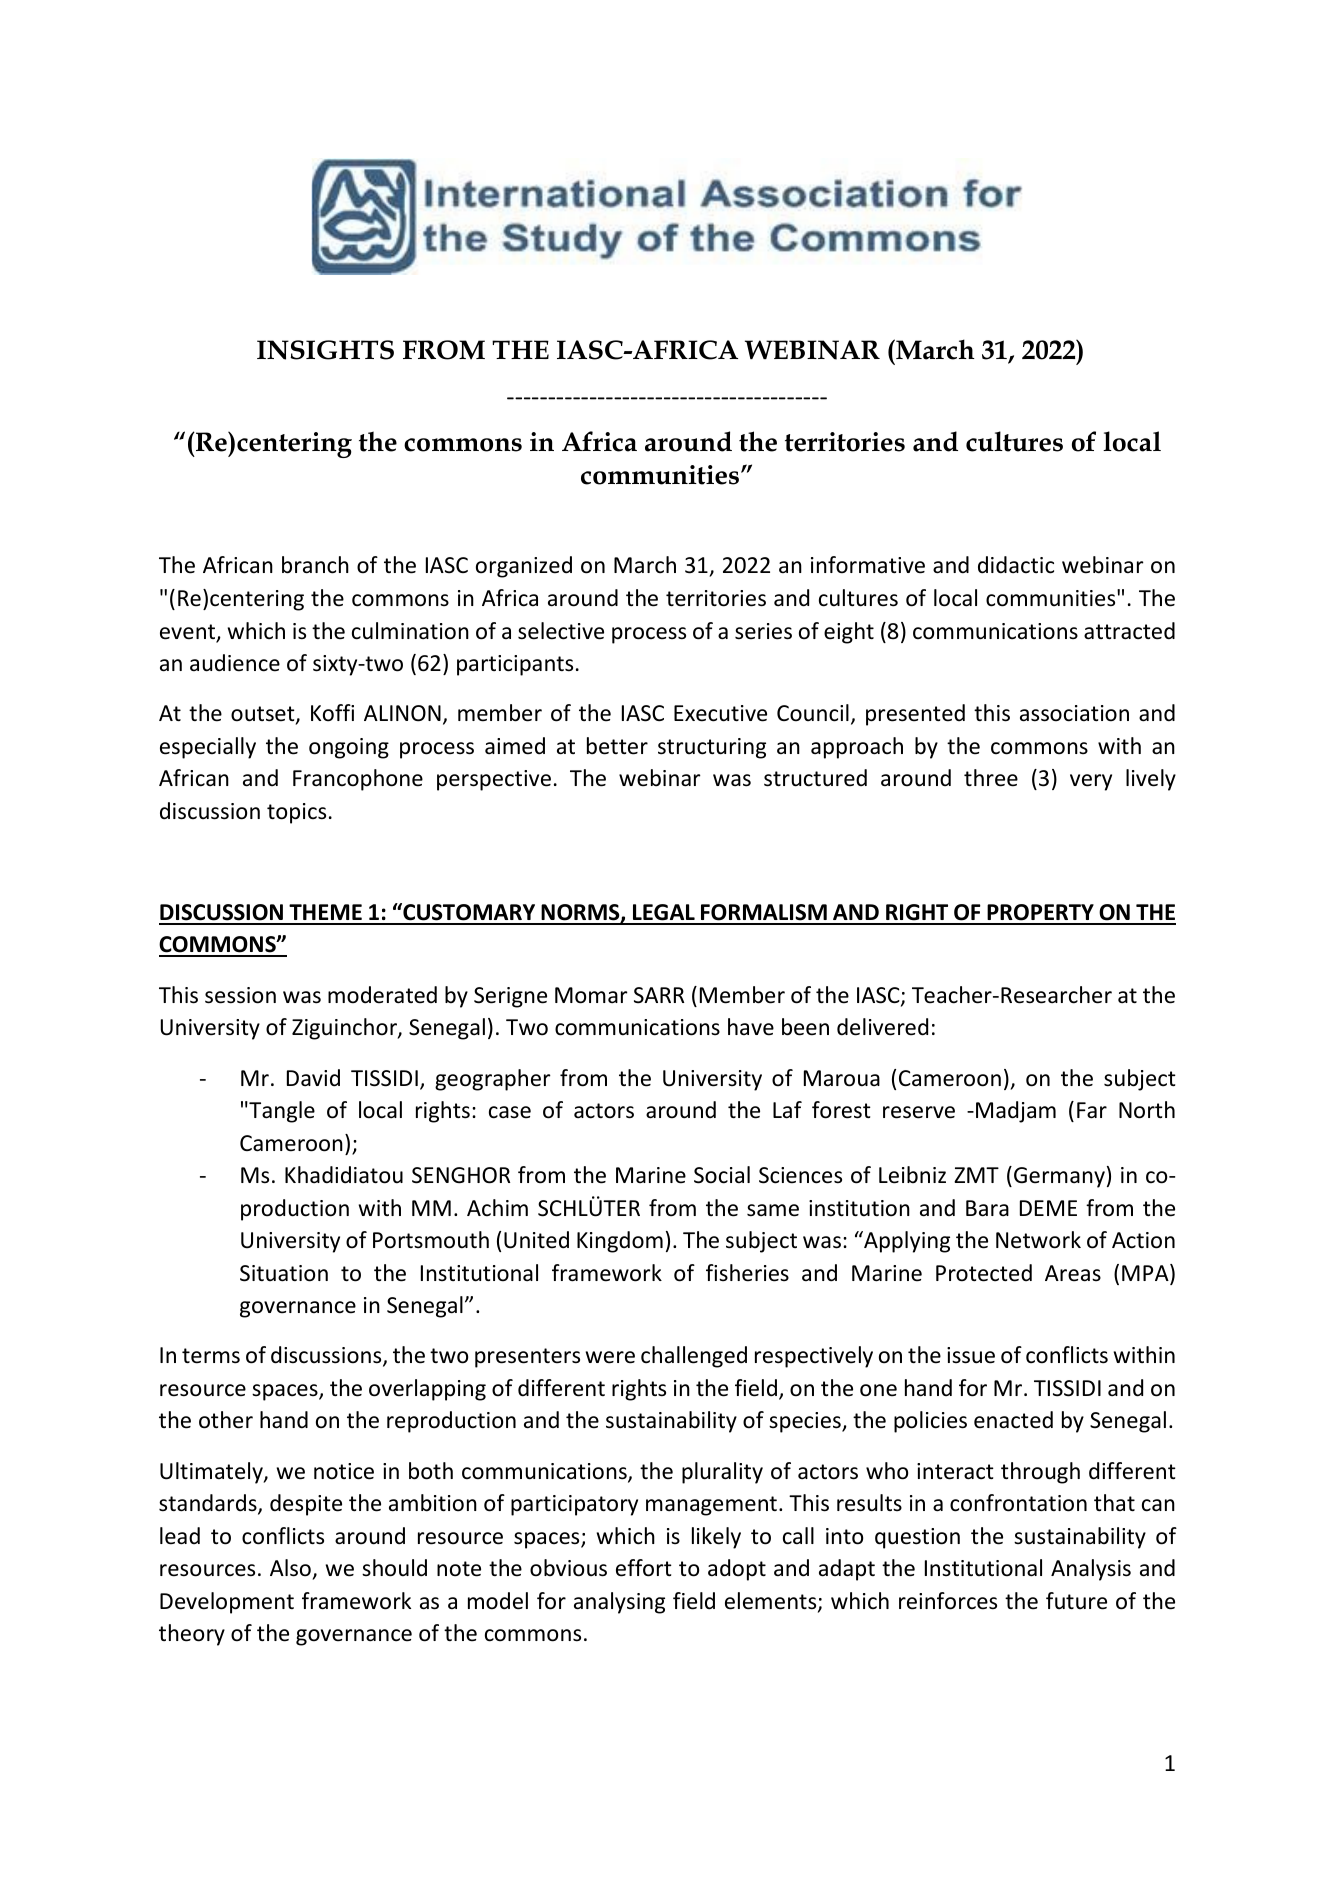  Describe the element at coordinates (619, 1603) in the screenshot. I see `analysing` at that location.
